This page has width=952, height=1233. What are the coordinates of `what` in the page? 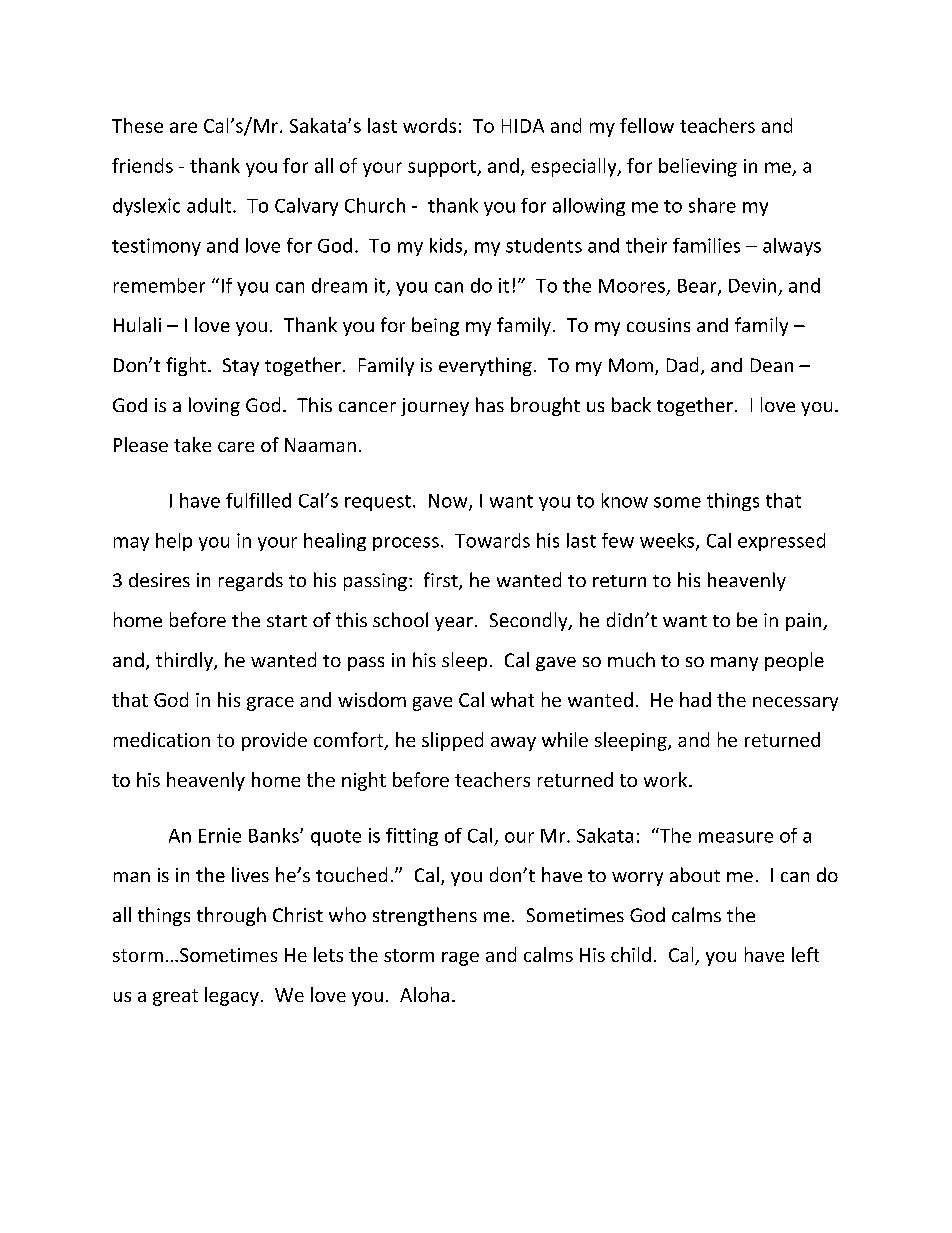 It's located at (512, 699).
